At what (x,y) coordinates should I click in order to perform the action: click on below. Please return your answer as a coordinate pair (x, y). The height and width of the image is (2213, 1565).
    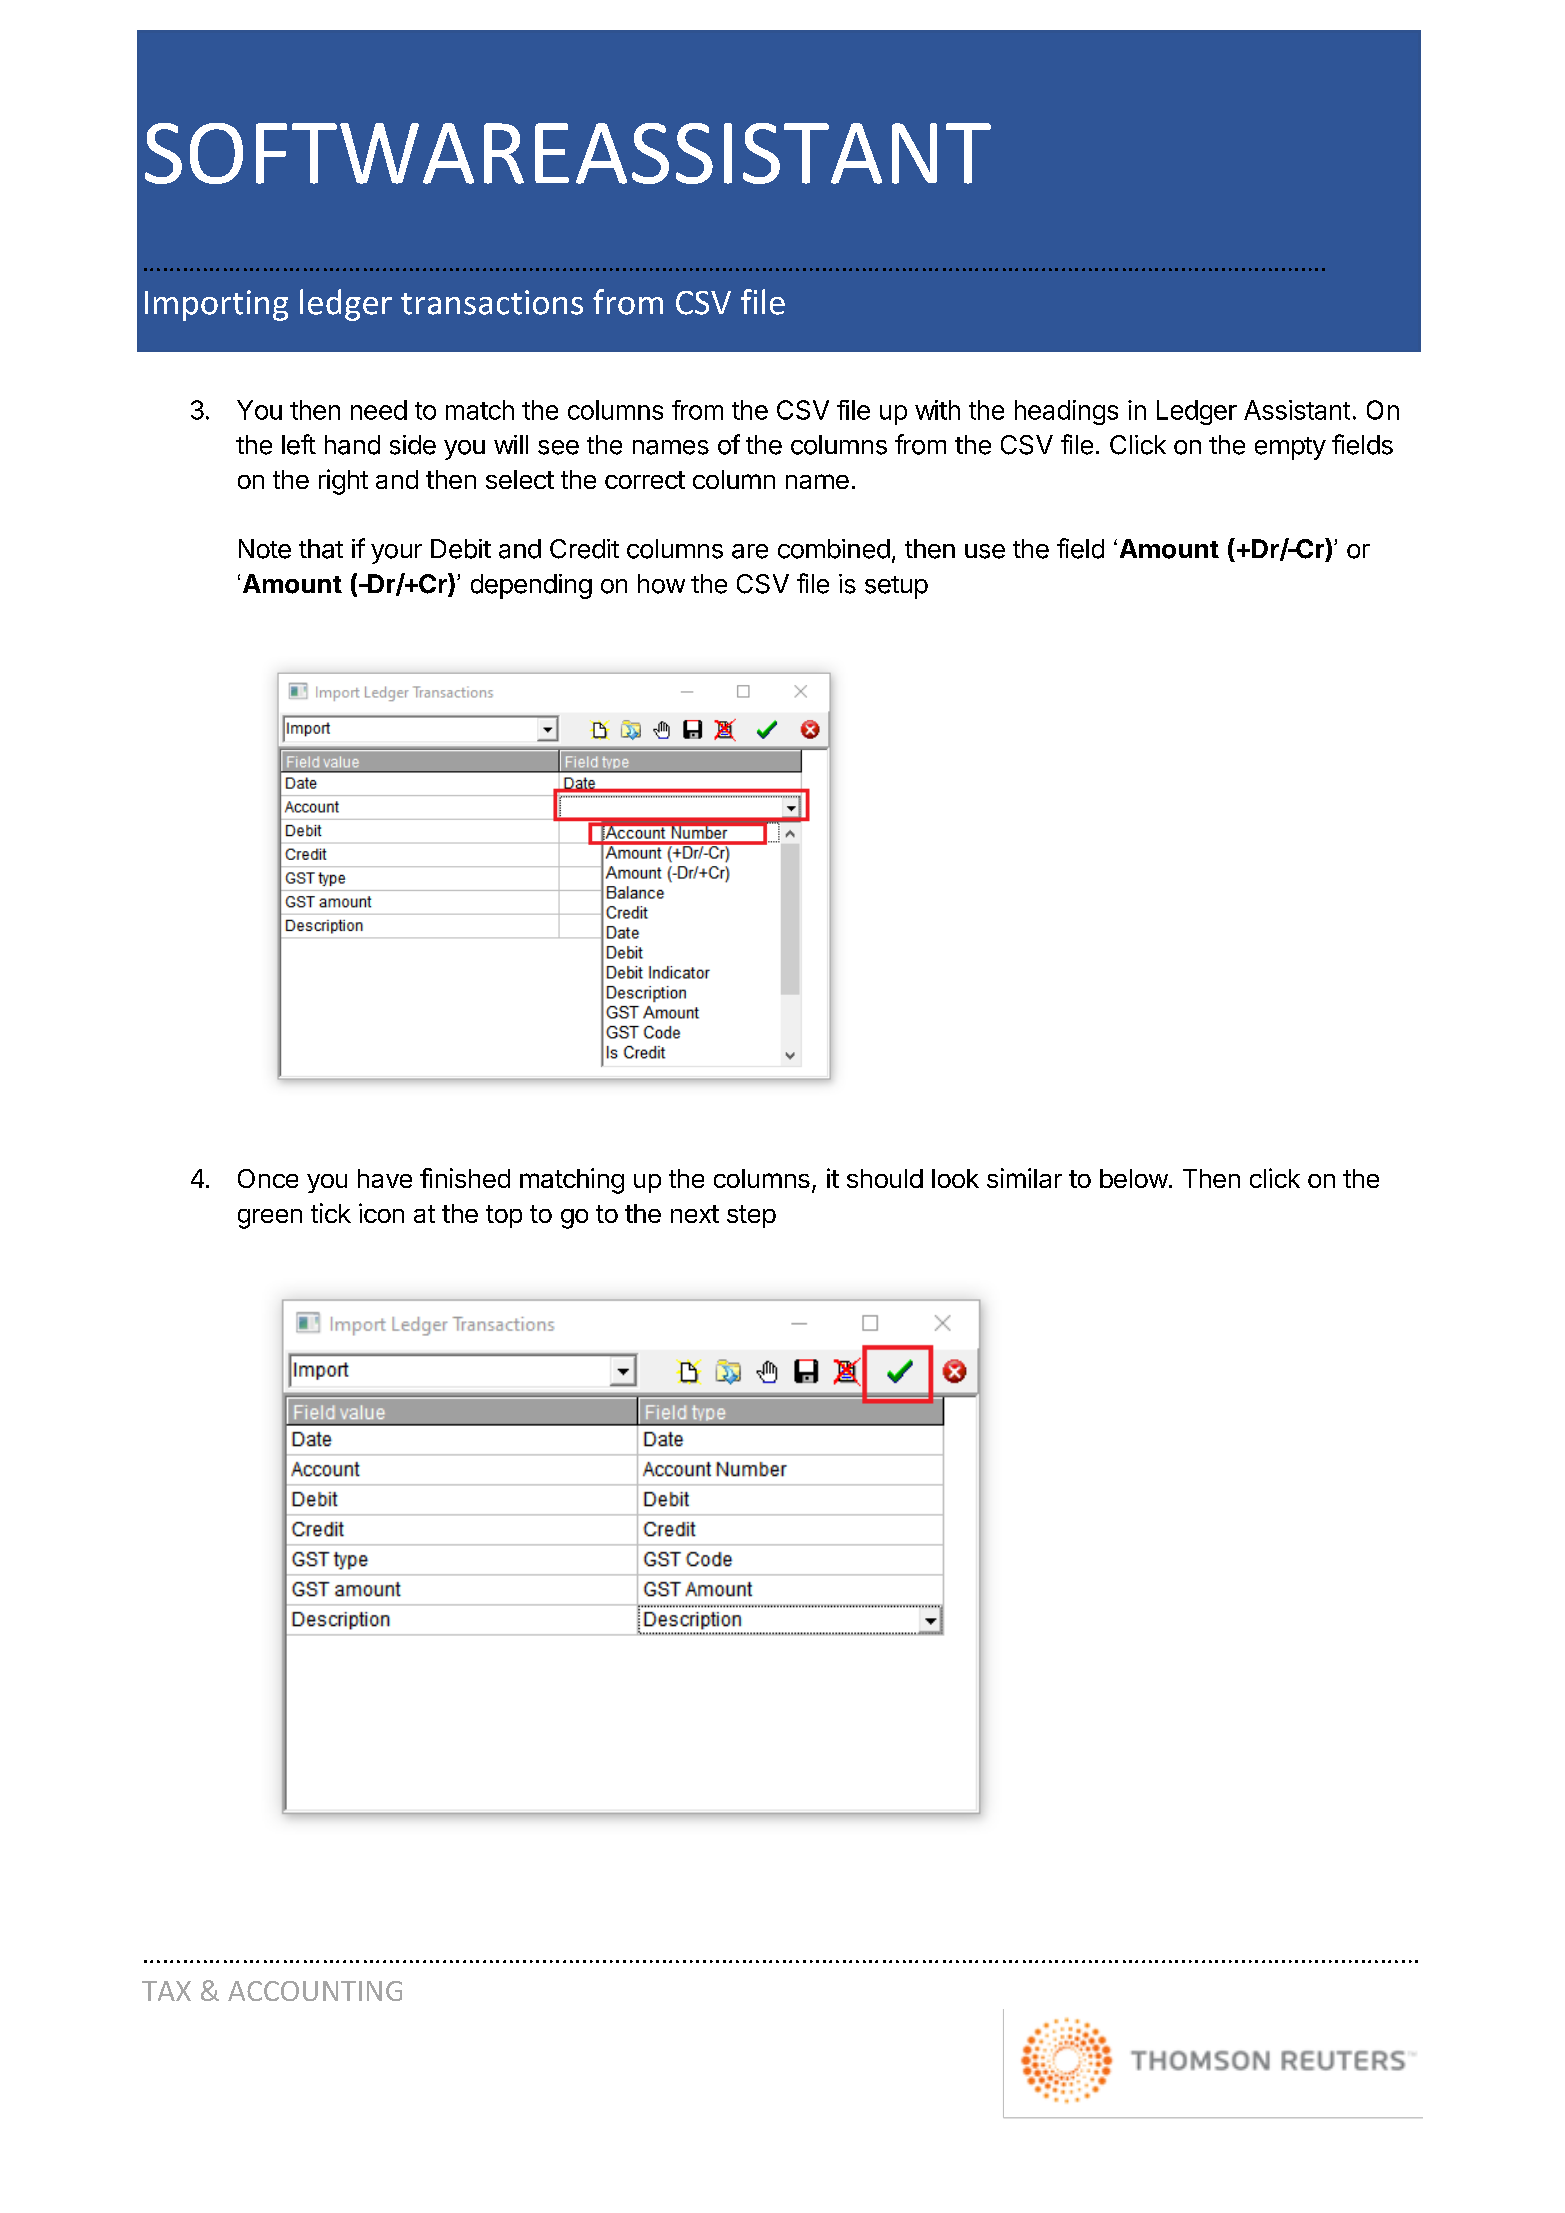
    Looking at the image, I should click on (1134, 1178).
